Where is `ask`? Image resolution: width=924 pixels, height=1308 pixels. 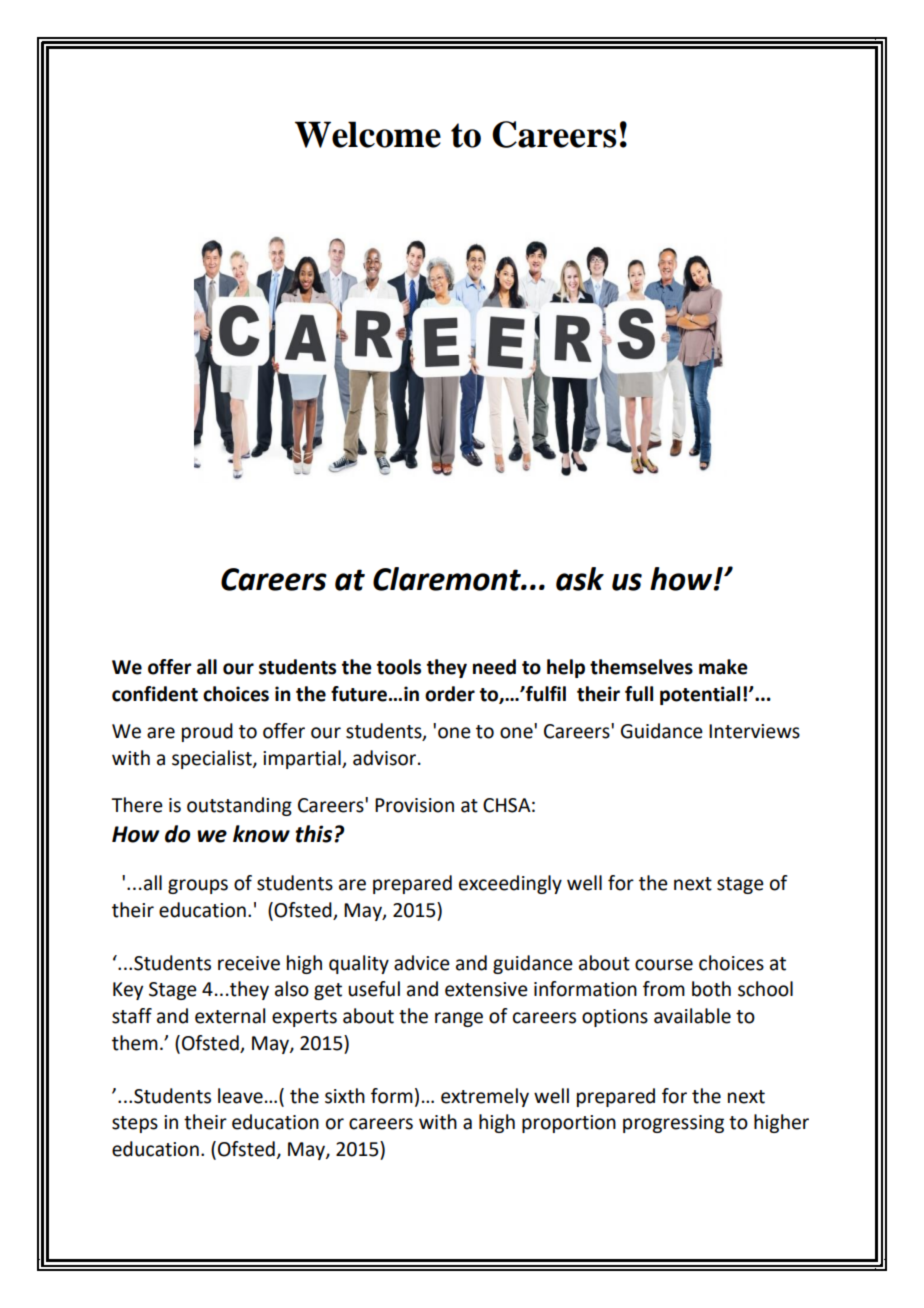
ask is located at coordinates (580, 579).
